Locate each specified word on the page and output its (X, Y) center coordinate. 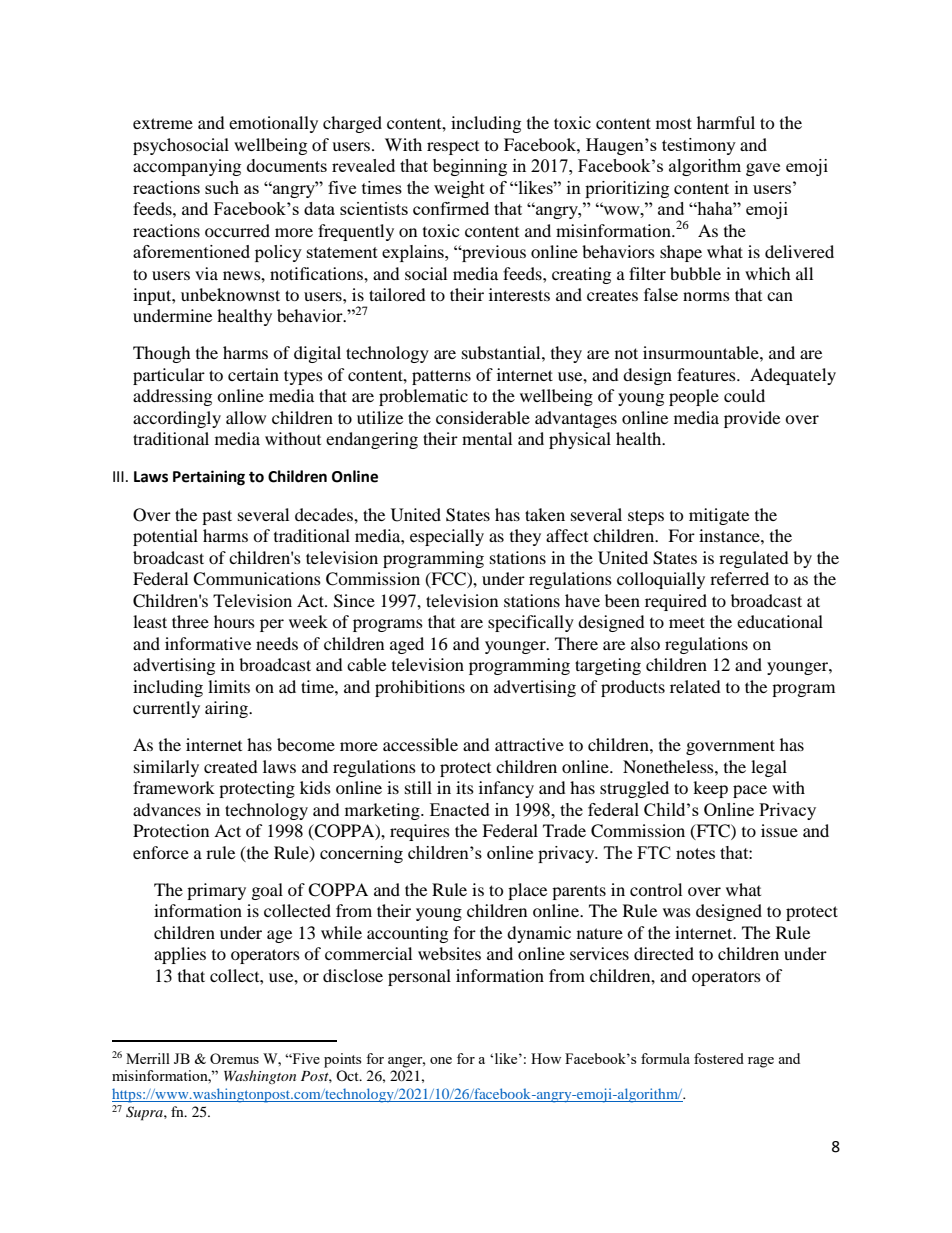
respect (453, 148)
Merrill (148, 1058)
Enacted (460, 809)
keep (710, 789)
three (190, 621)
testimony (699, 146)
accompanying (187, 167)
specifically (531, 623)
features (707, 374)
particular (169, 376)
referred (739, 578)
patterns (441, 377)
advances (167, 809)
